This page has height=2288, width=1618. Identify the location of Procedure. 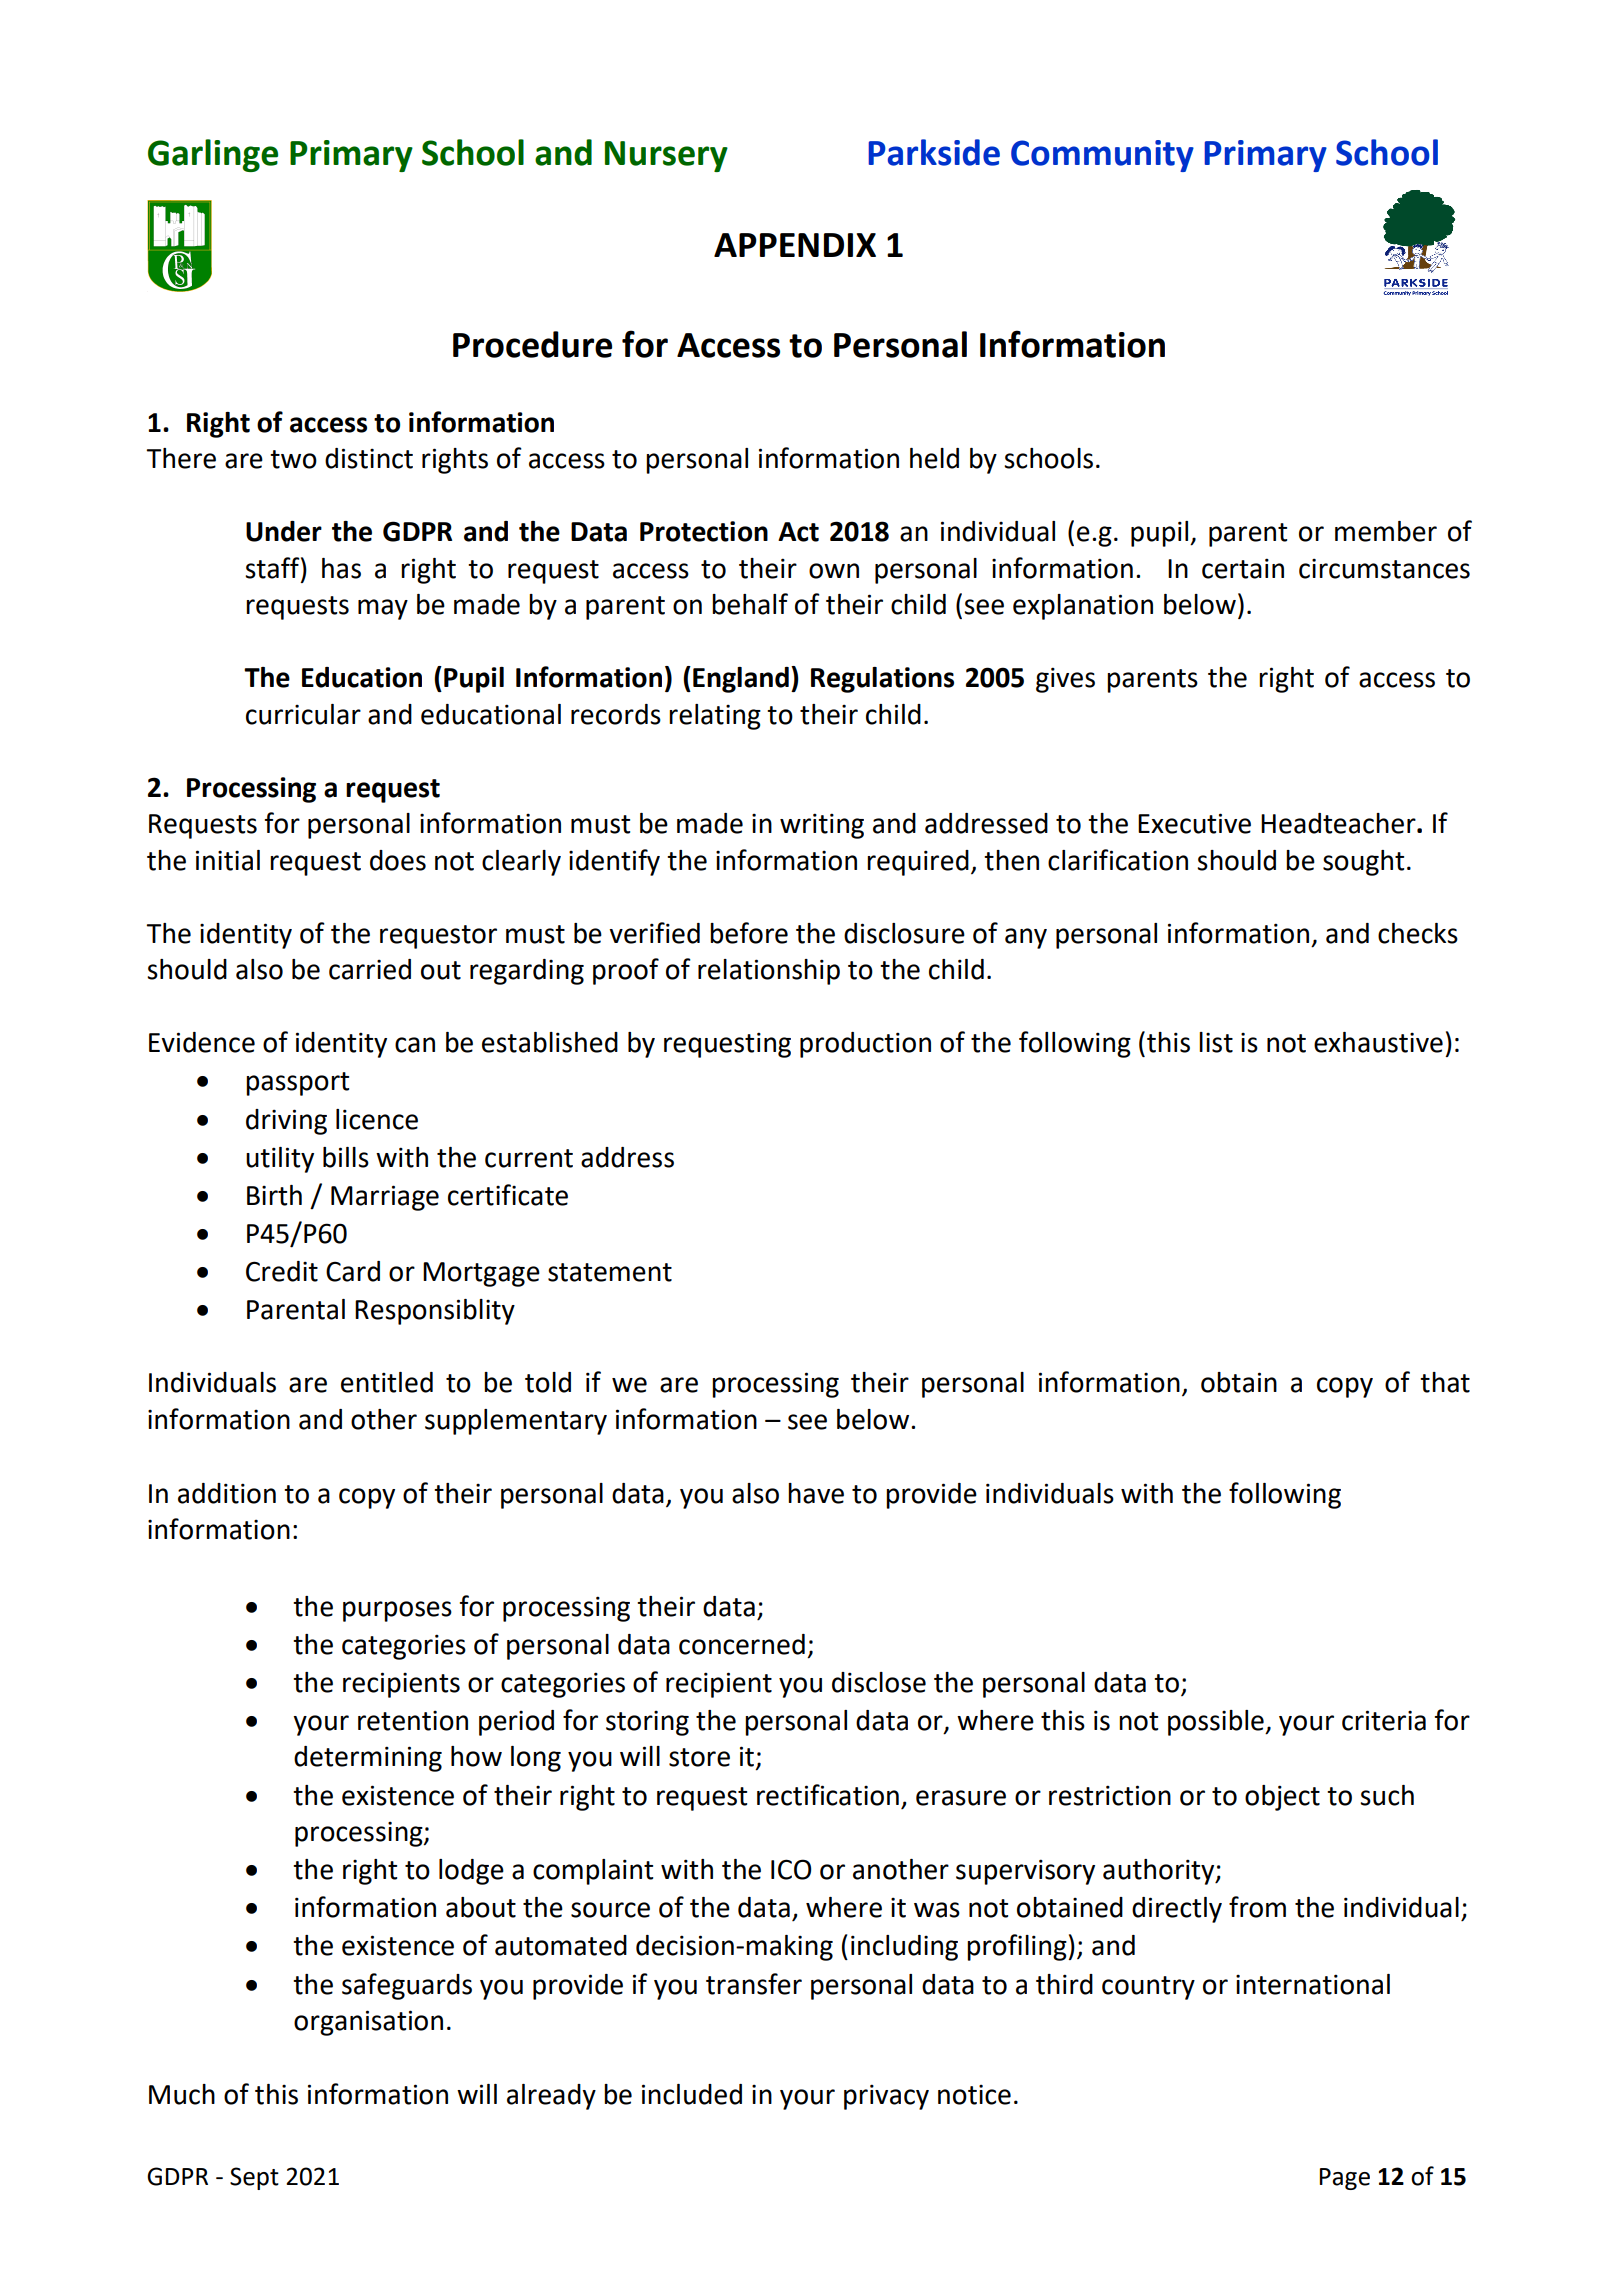
(532, 344).
